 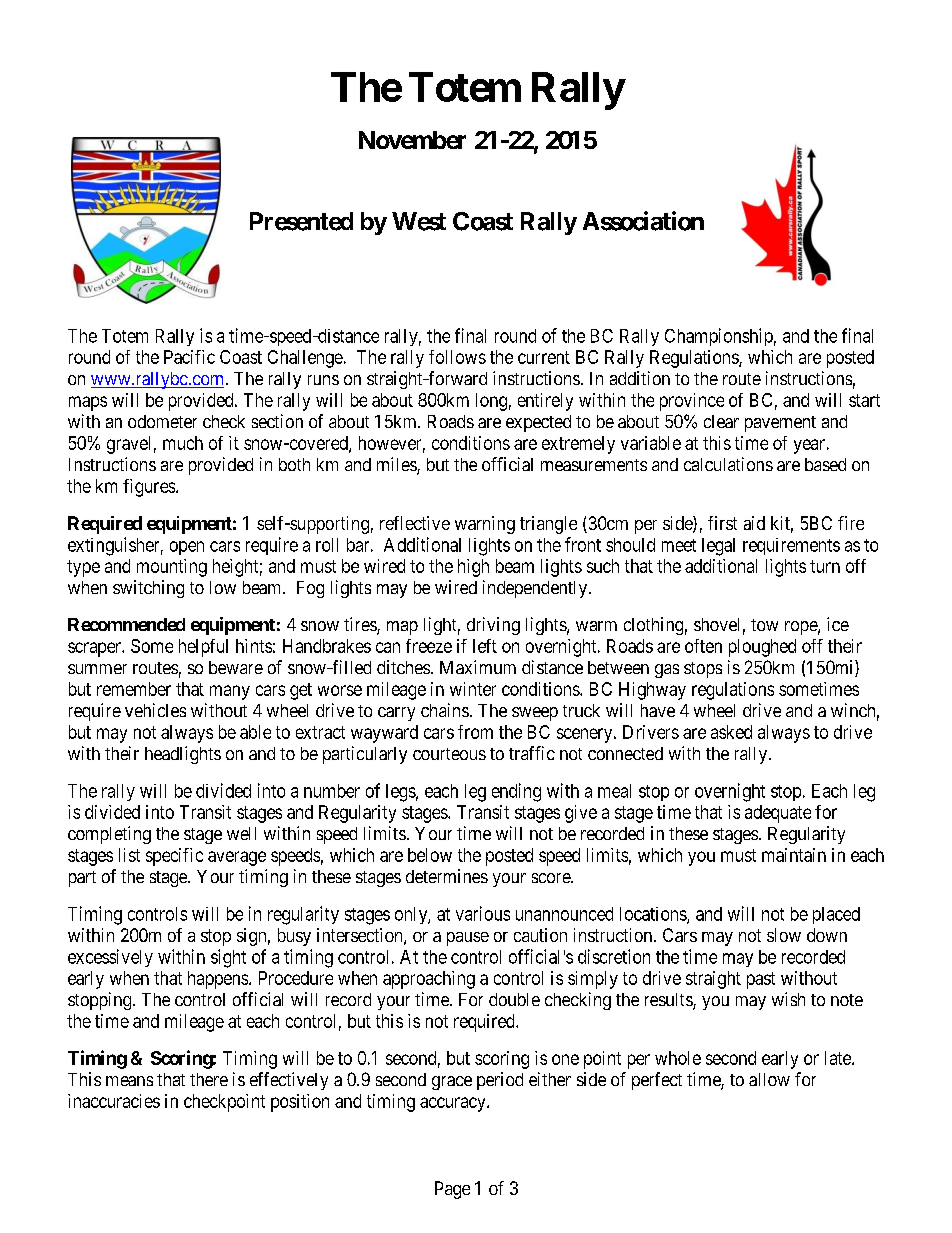 I want to click on Page, so click(x=452, y=1190).
